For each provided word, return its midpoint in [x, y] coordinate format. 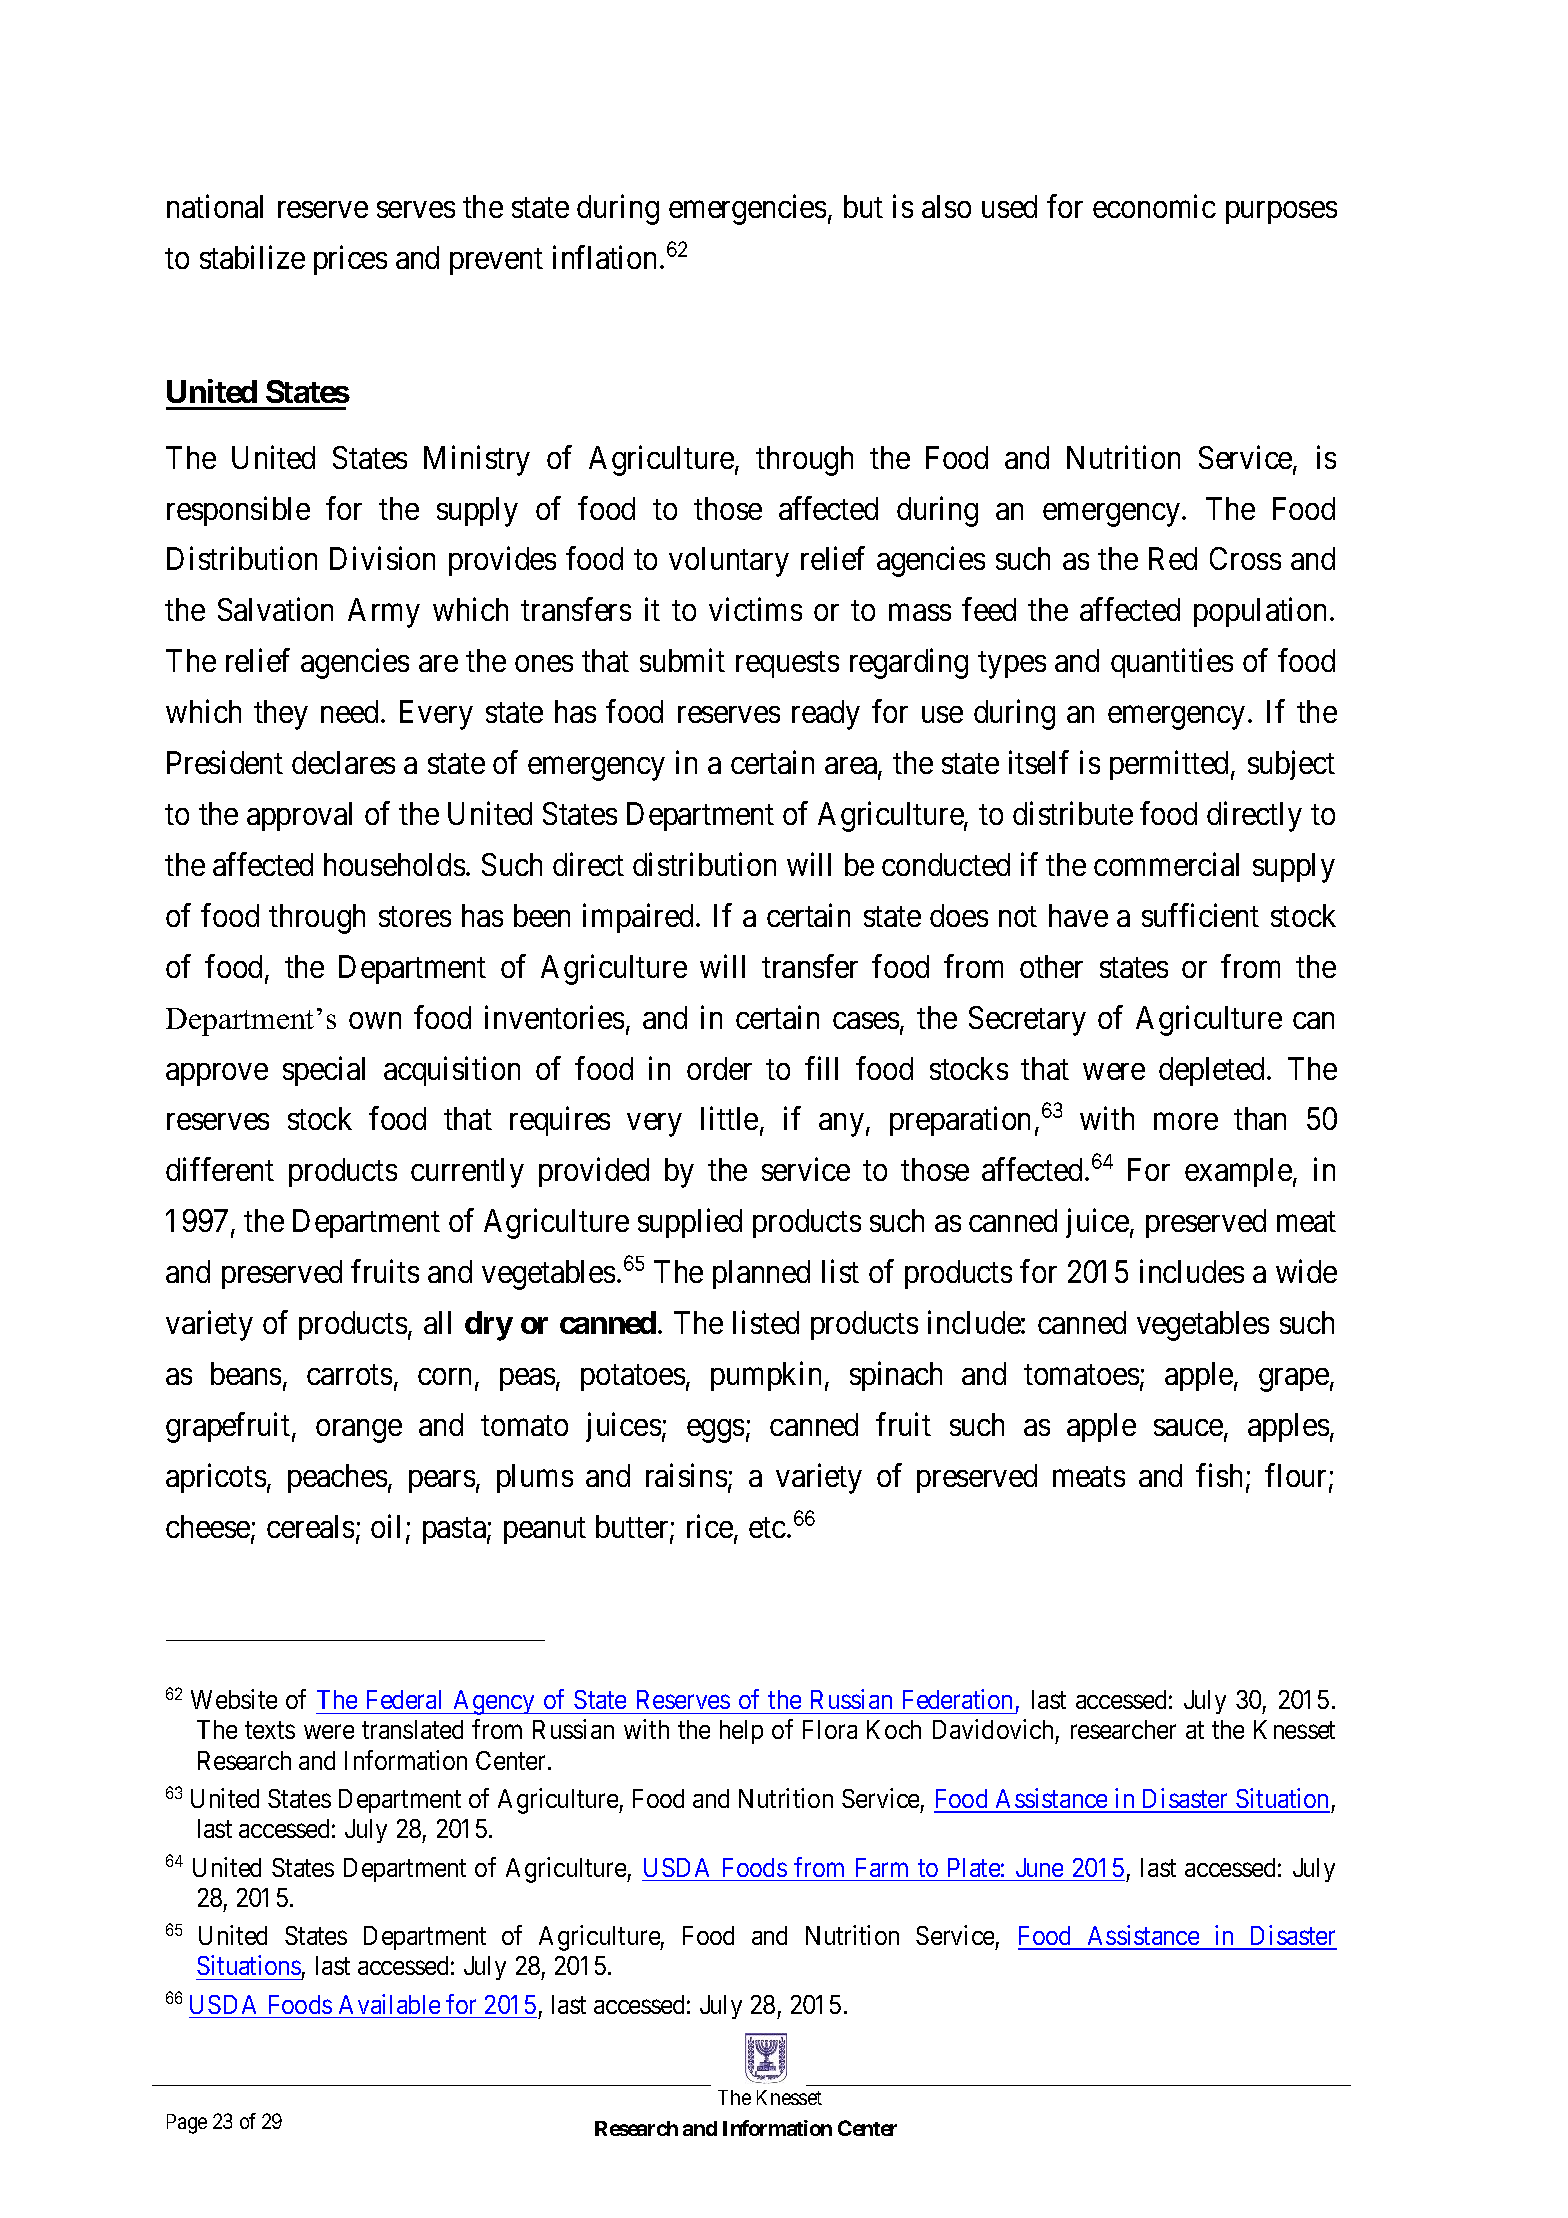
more [1186, 1122]
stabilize [252, 257]
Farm [882, 1867]
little [729, 1118]
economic [1154, 206]
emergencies [747, 209]
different [220, 1169]
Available [389, 2004]
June [1039, 1867]
